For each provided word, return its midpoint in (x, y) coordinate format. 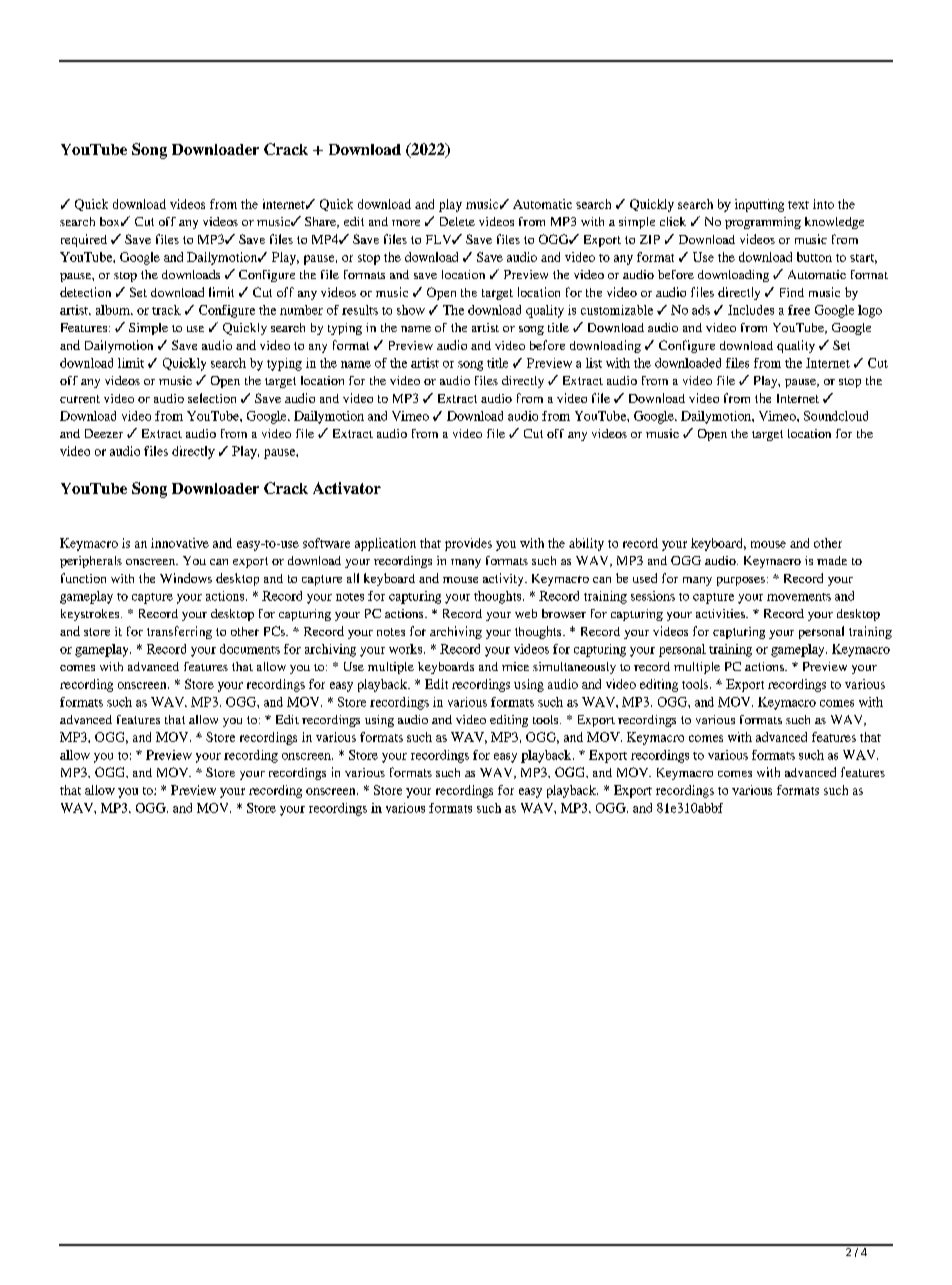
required (84, 240)
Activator (347, 488)
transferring (179, 632)
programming (763, 223)
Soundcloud (836, 416)
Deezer (104, 433)
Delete (457, 221)
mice (515, 666)
